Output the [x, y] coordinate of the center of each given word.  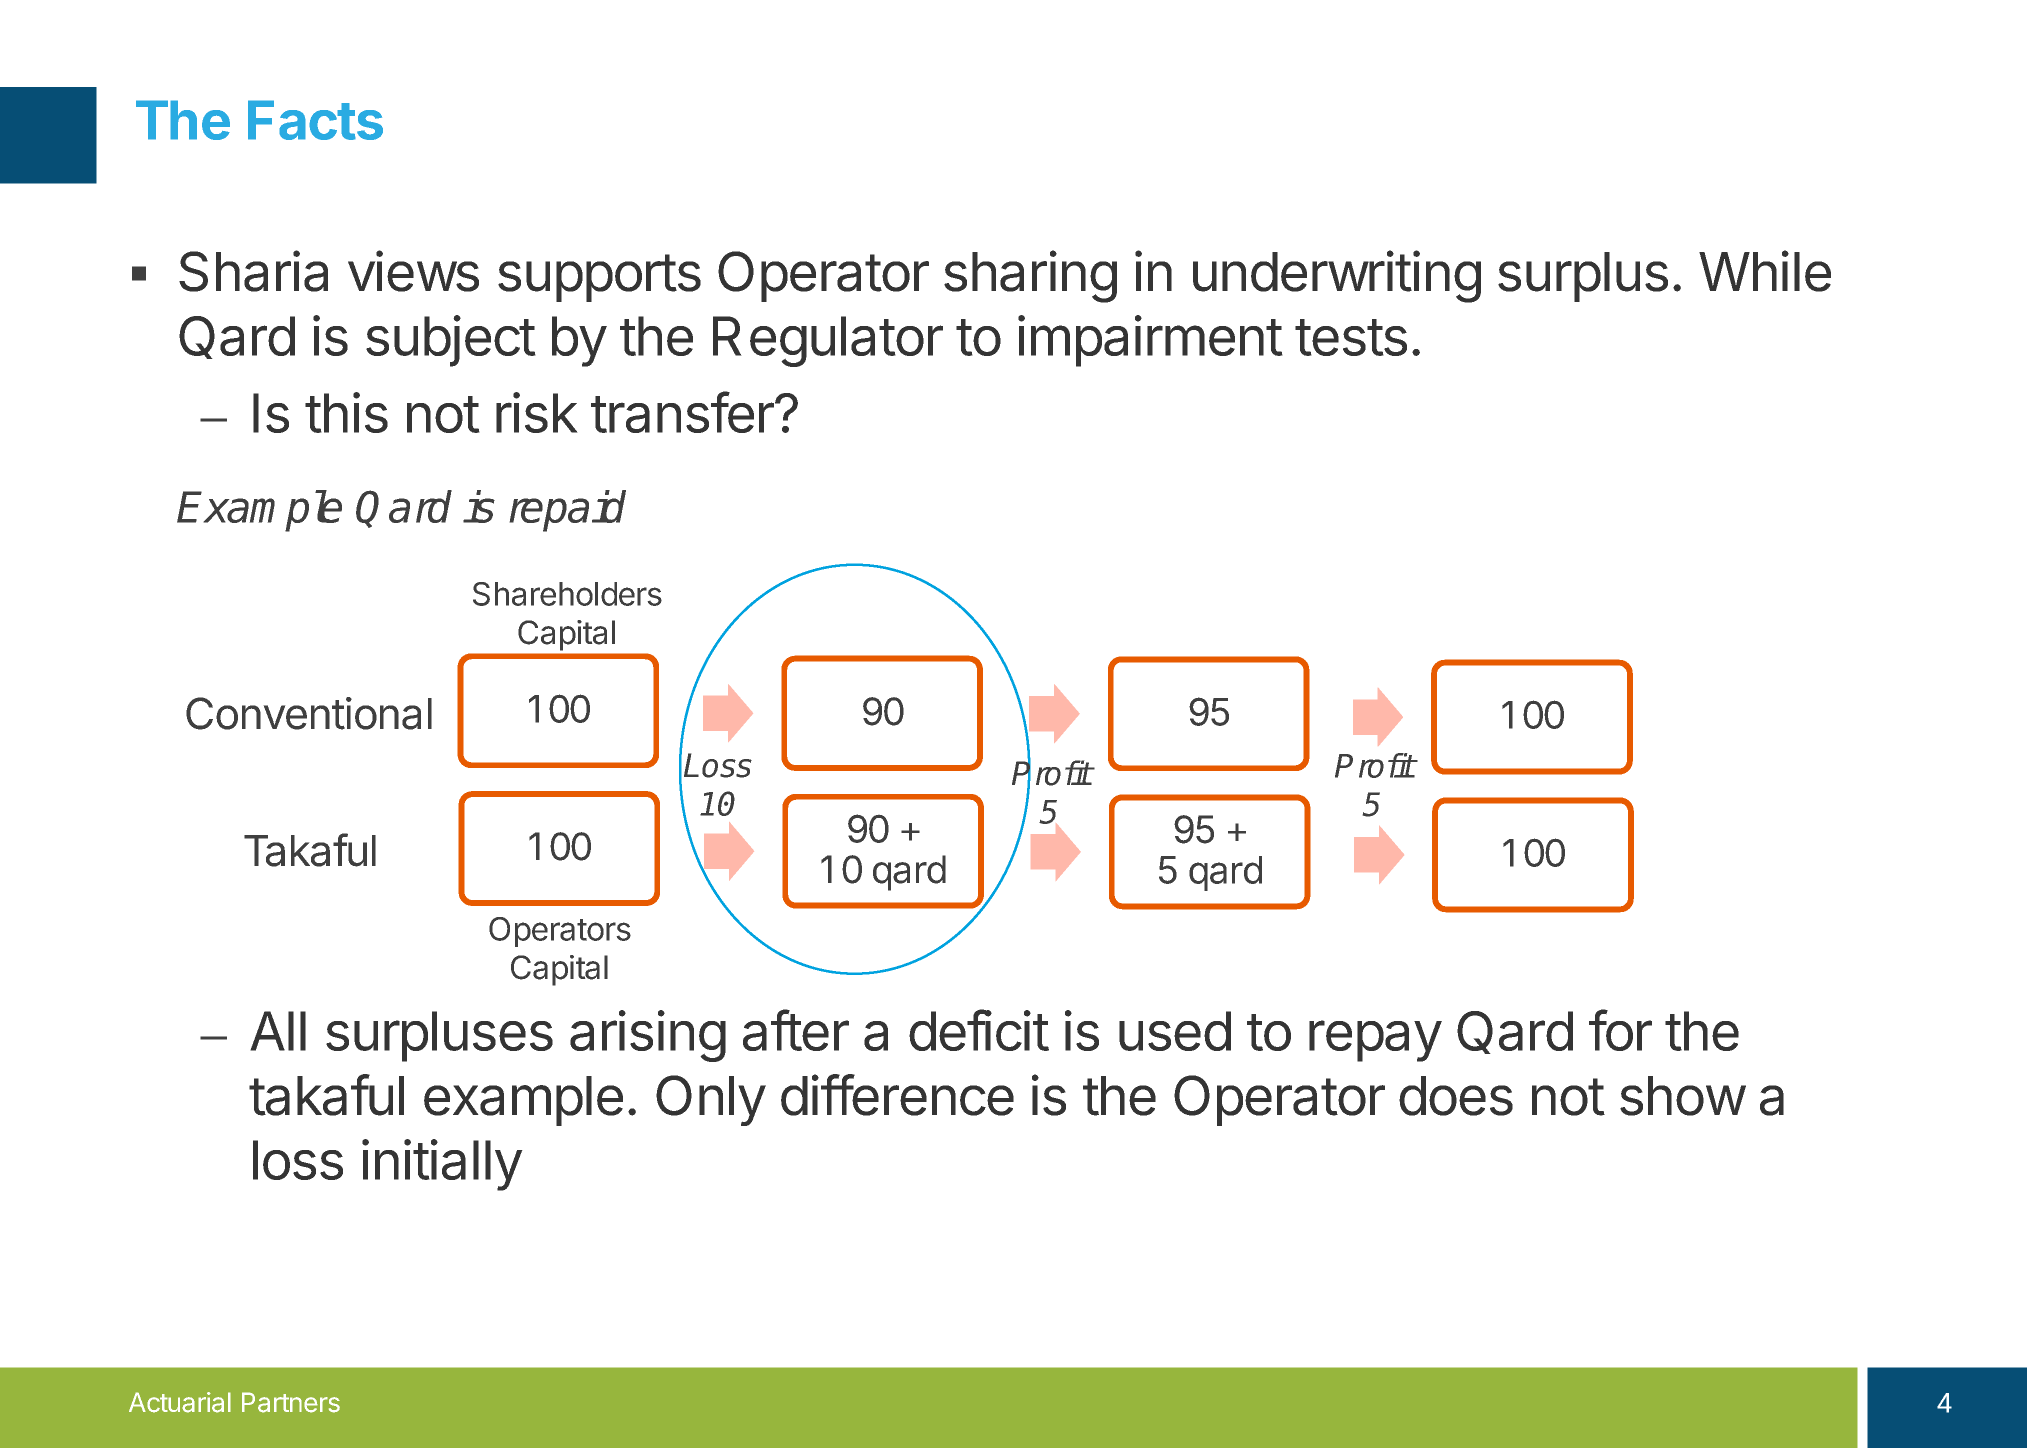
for [1620, 1030]
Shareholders [567, 594]
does [1456, 1096]
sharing [1030, 276]
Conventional [309, 713]
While [1765, 271]
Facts [315, 120]
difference [897, 1095]
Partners [291, 1402]
